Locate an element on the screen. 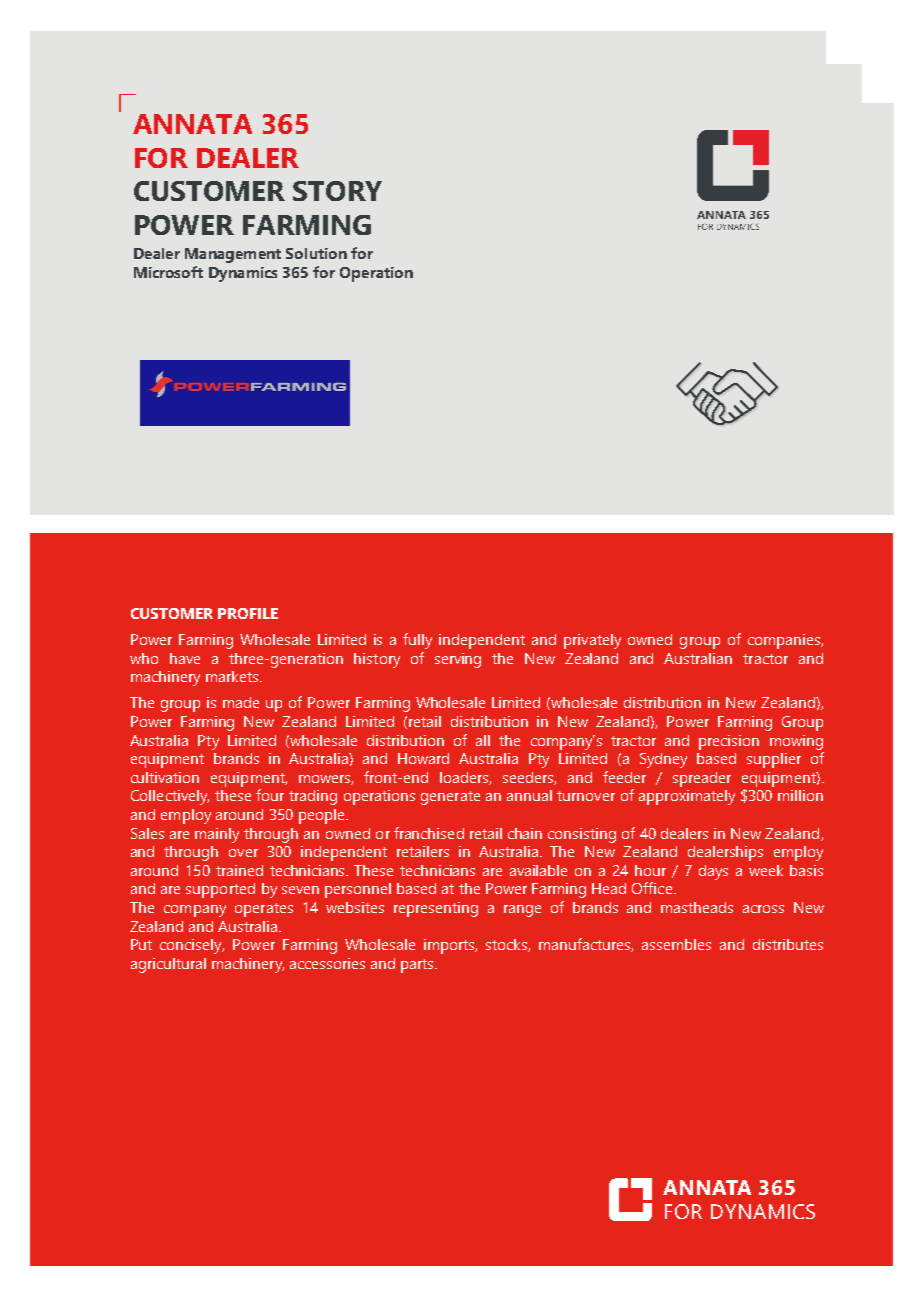 Image resolution: width=924 pixels, height=1297 pixels. all is located at coordinates (483, 740).
